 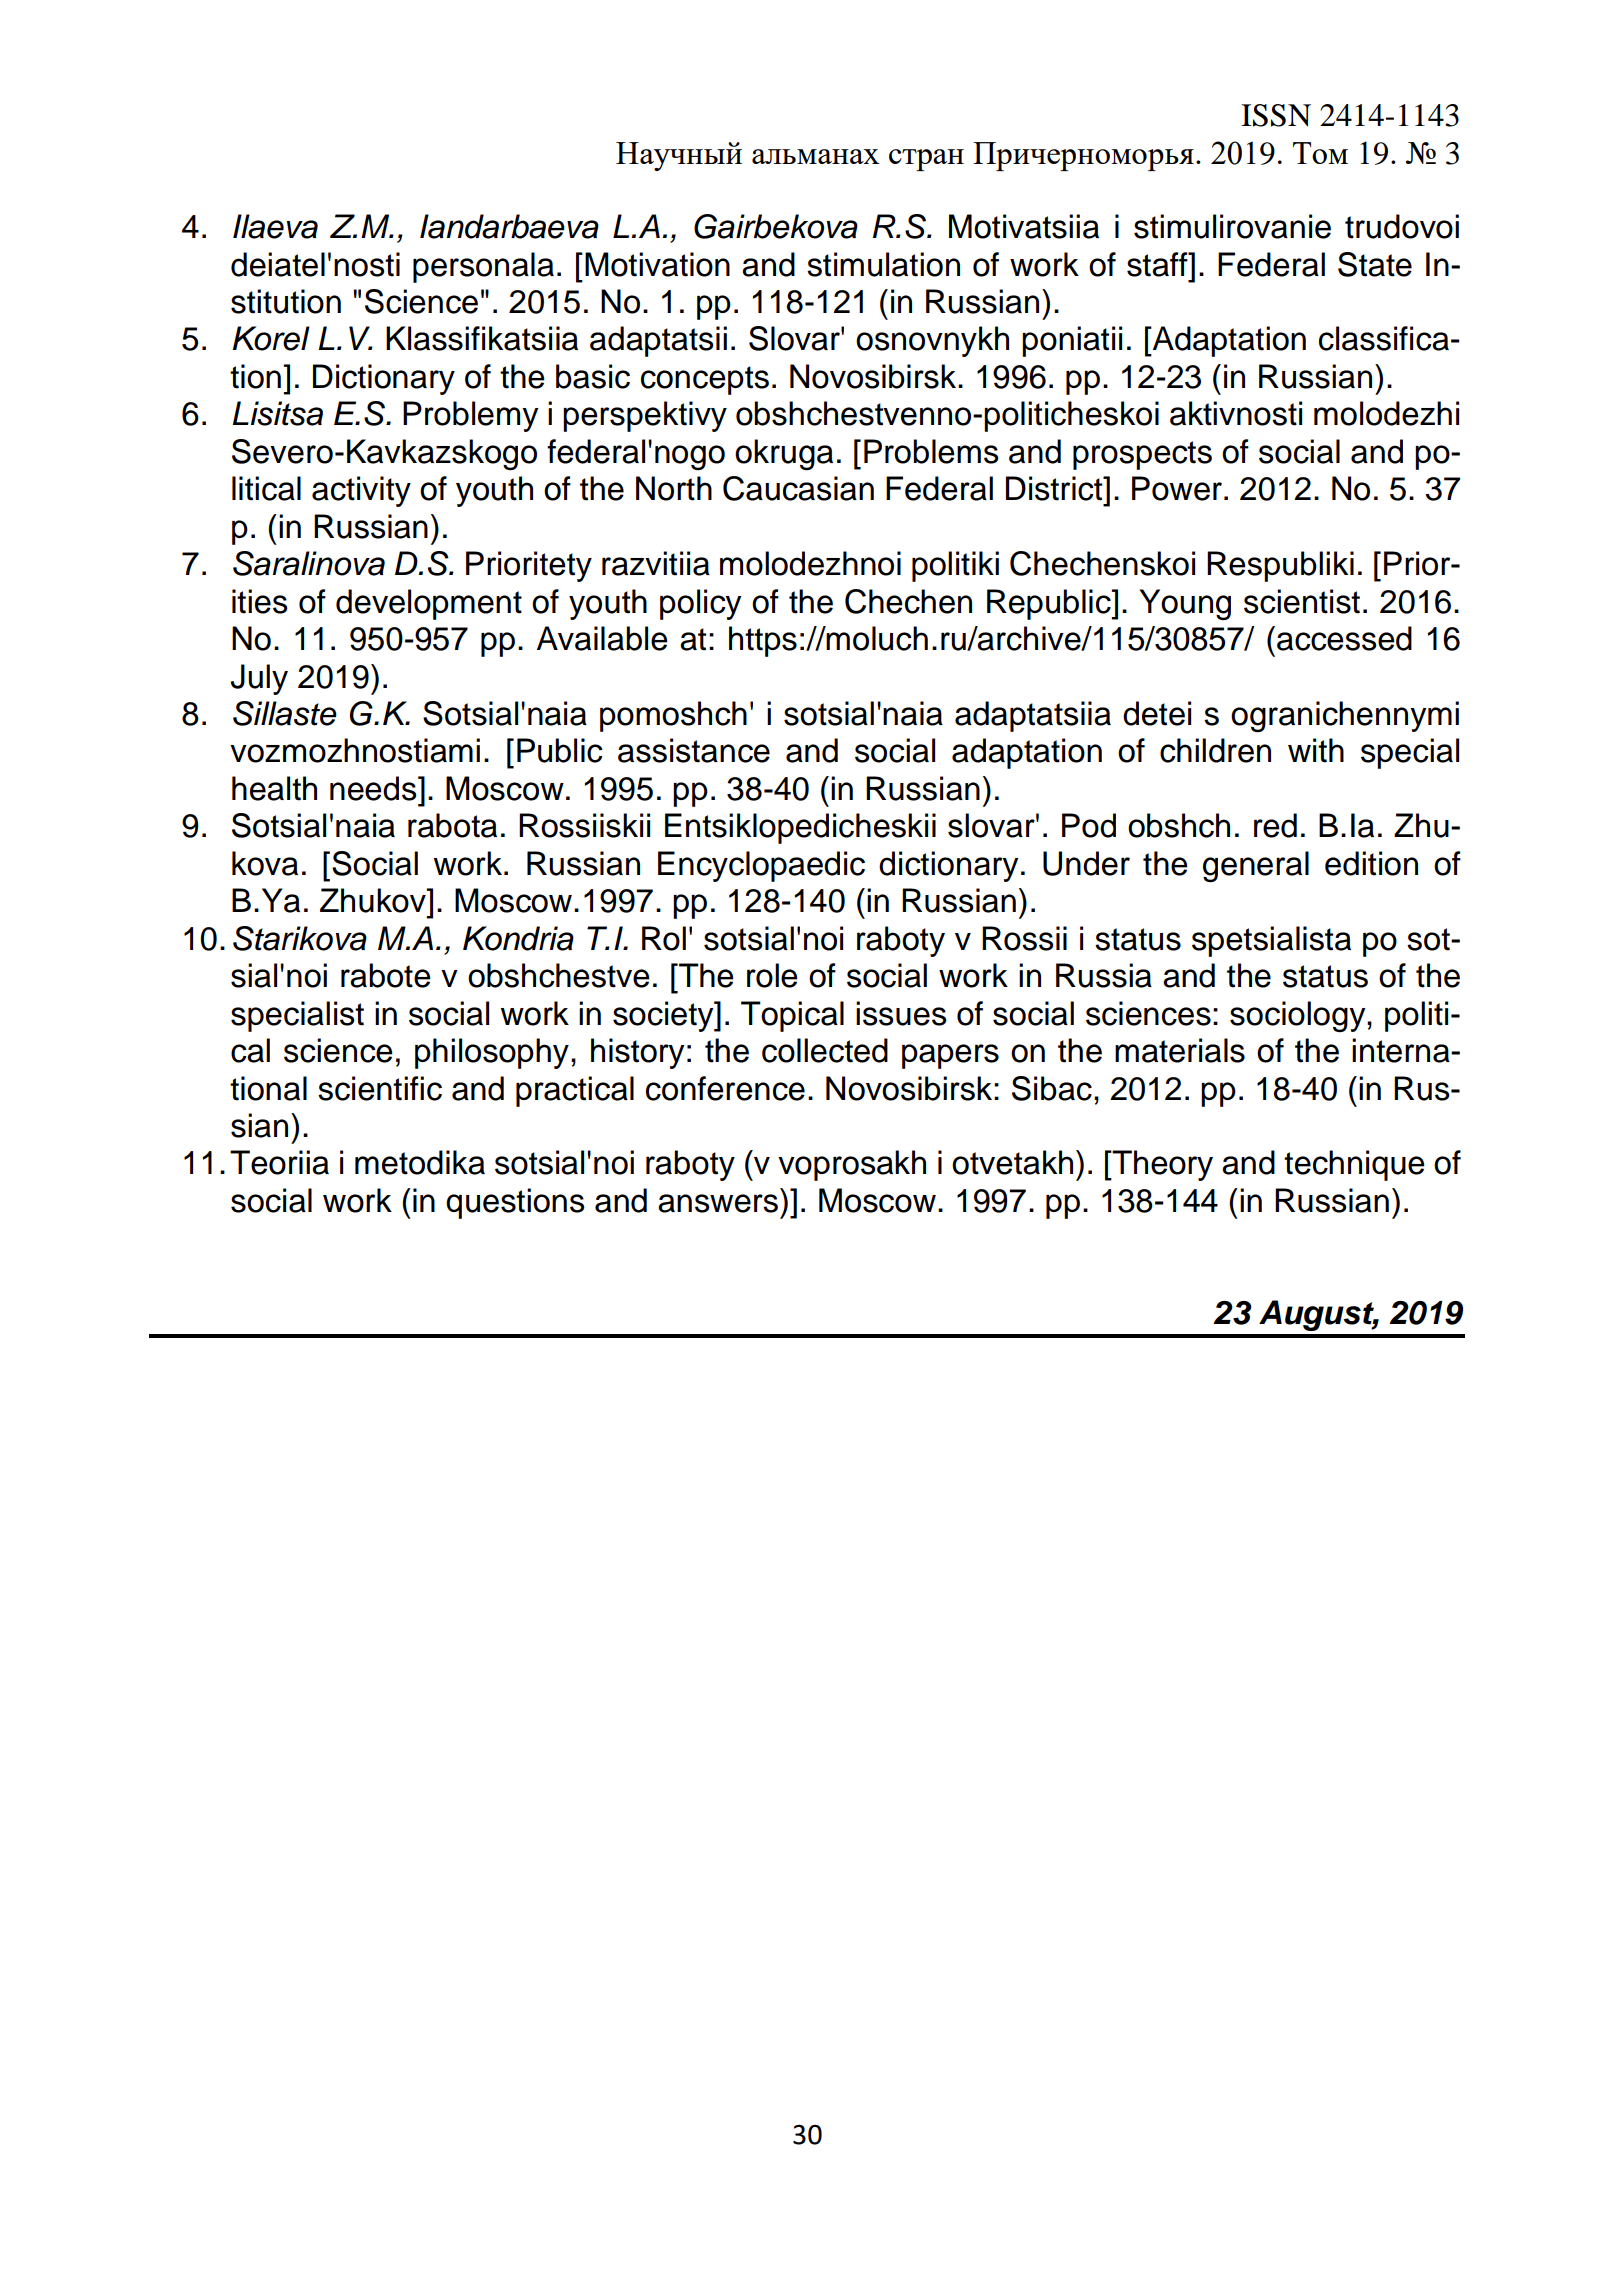 What do you see at coordinates (1344, 638) in the image?
I see `accessed` at bounding box center [1344, 638].
